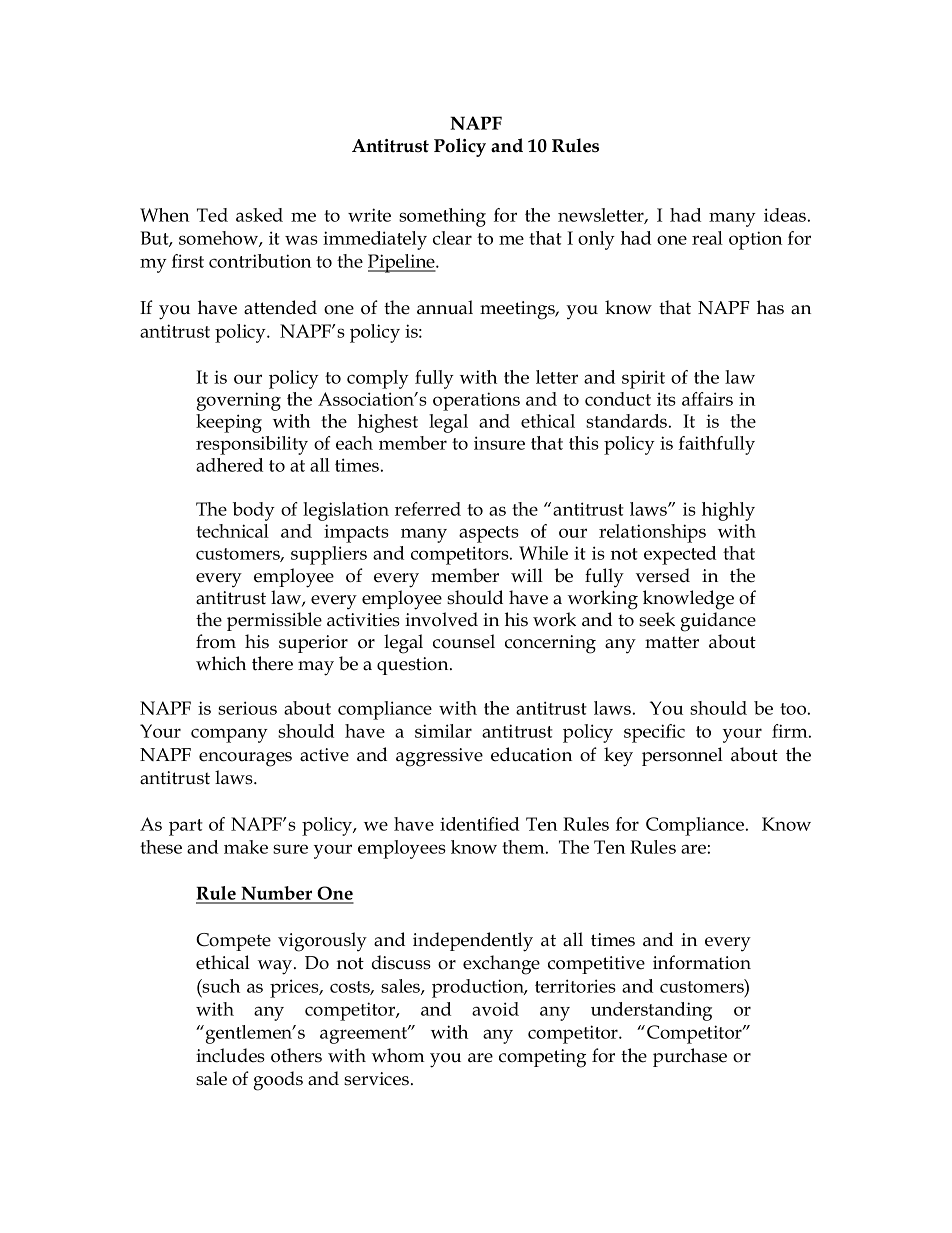  Describe the element at coordinates (254, 511) in the document. I see `body` at that location.
